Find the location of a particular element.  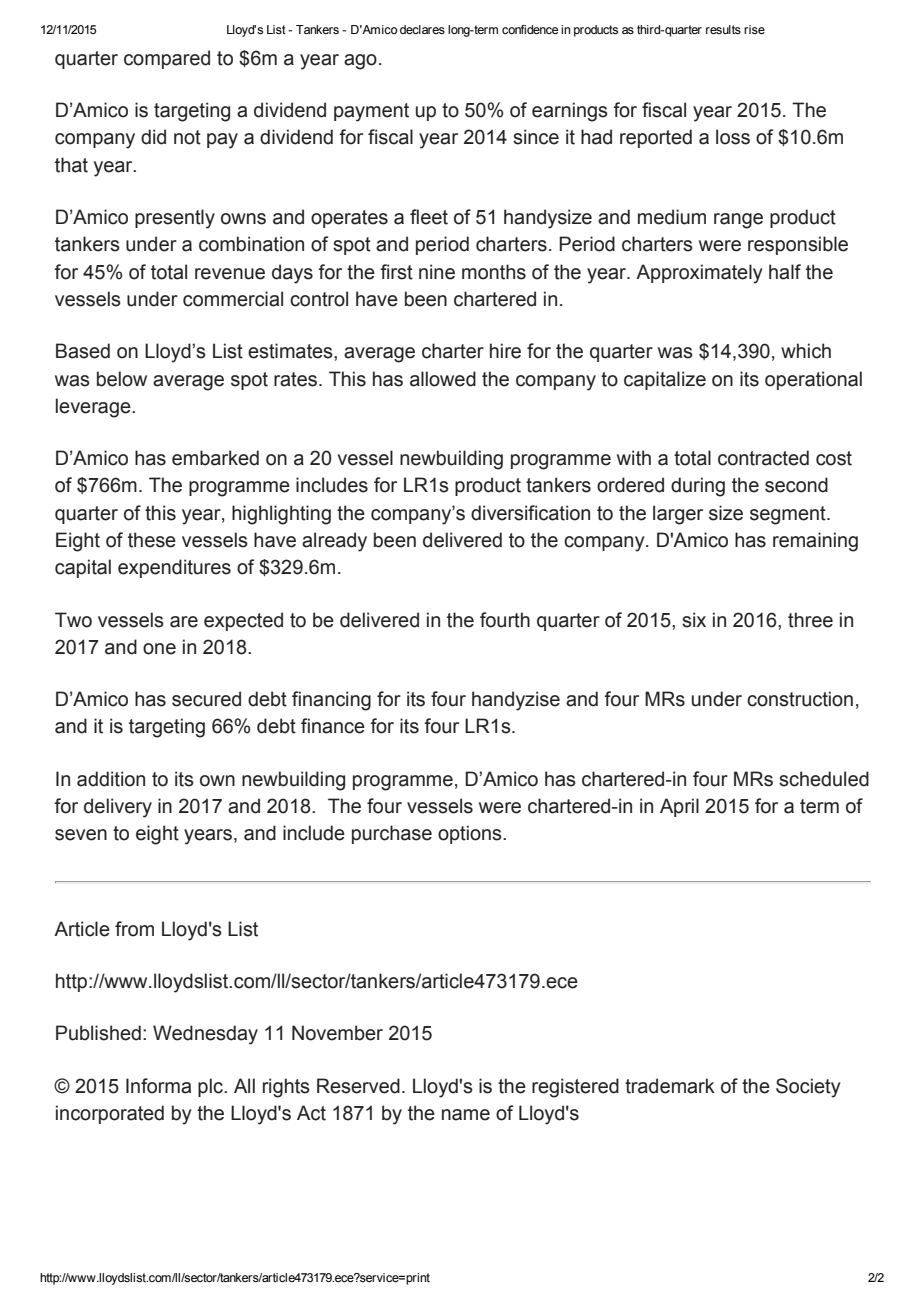

commercial is located at coordinates (233, 299).
